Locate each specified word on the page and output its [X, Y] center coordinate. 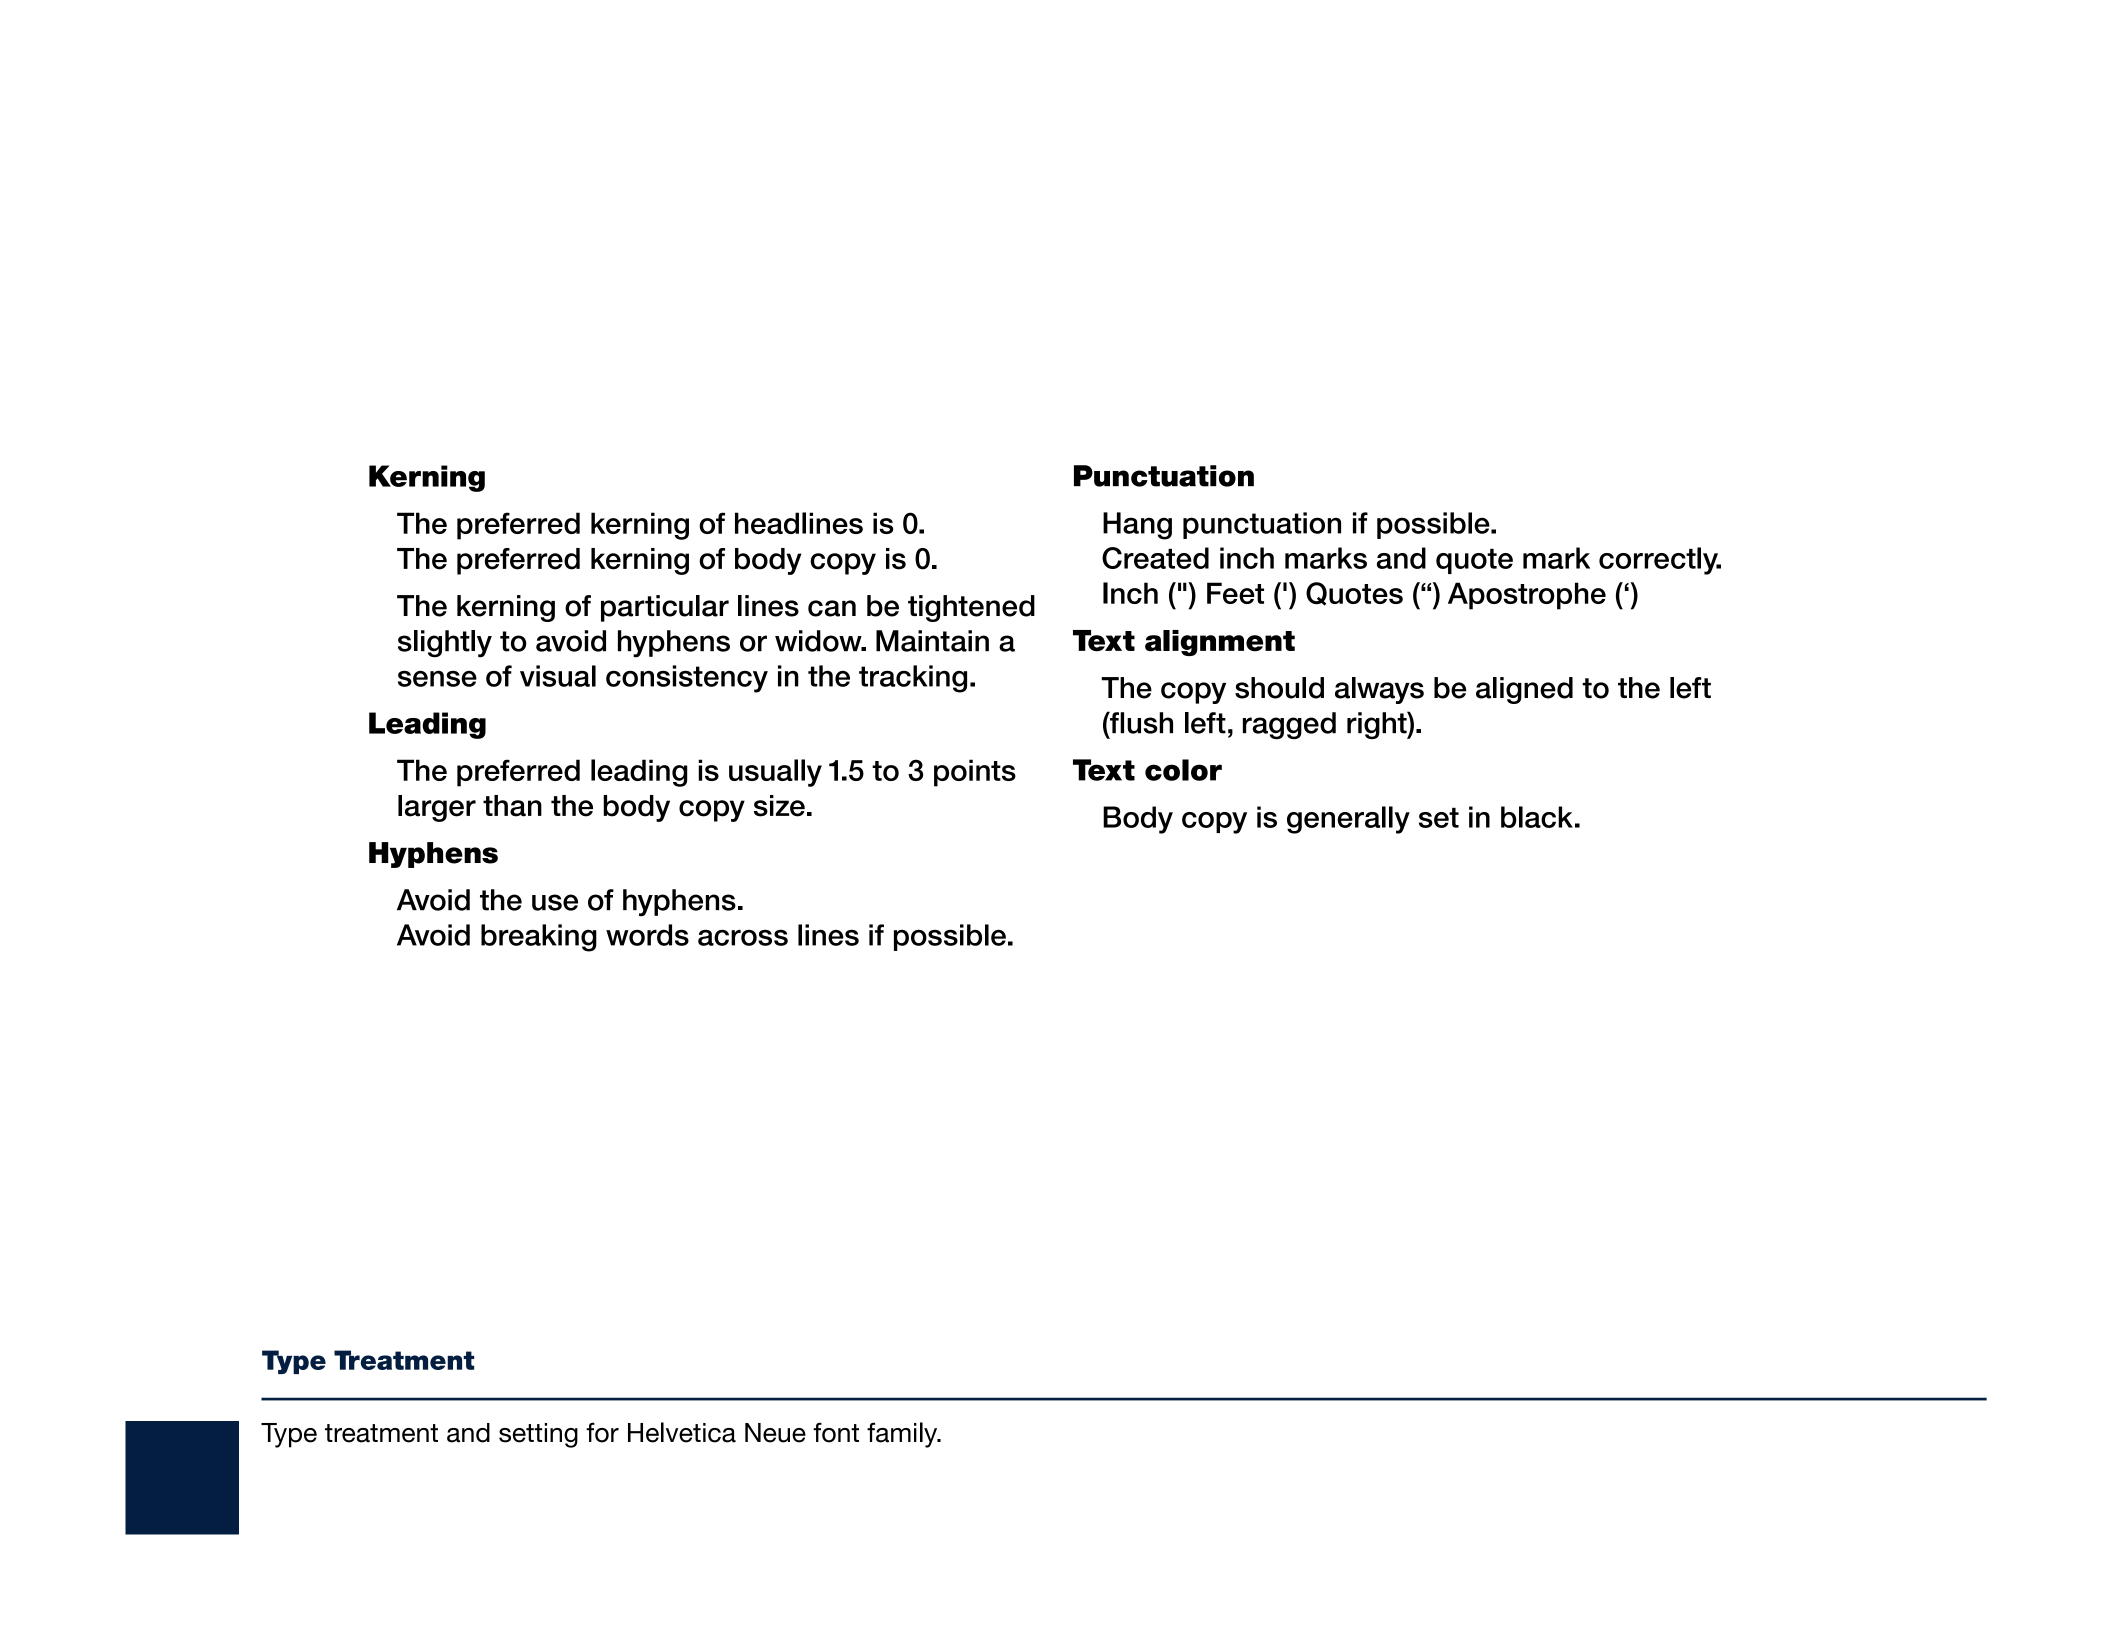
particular [665, 608]
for [602, 1432]
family [903, 1435]
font [836, 1432]
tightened [971, 608]
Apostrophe [1527, 596]
